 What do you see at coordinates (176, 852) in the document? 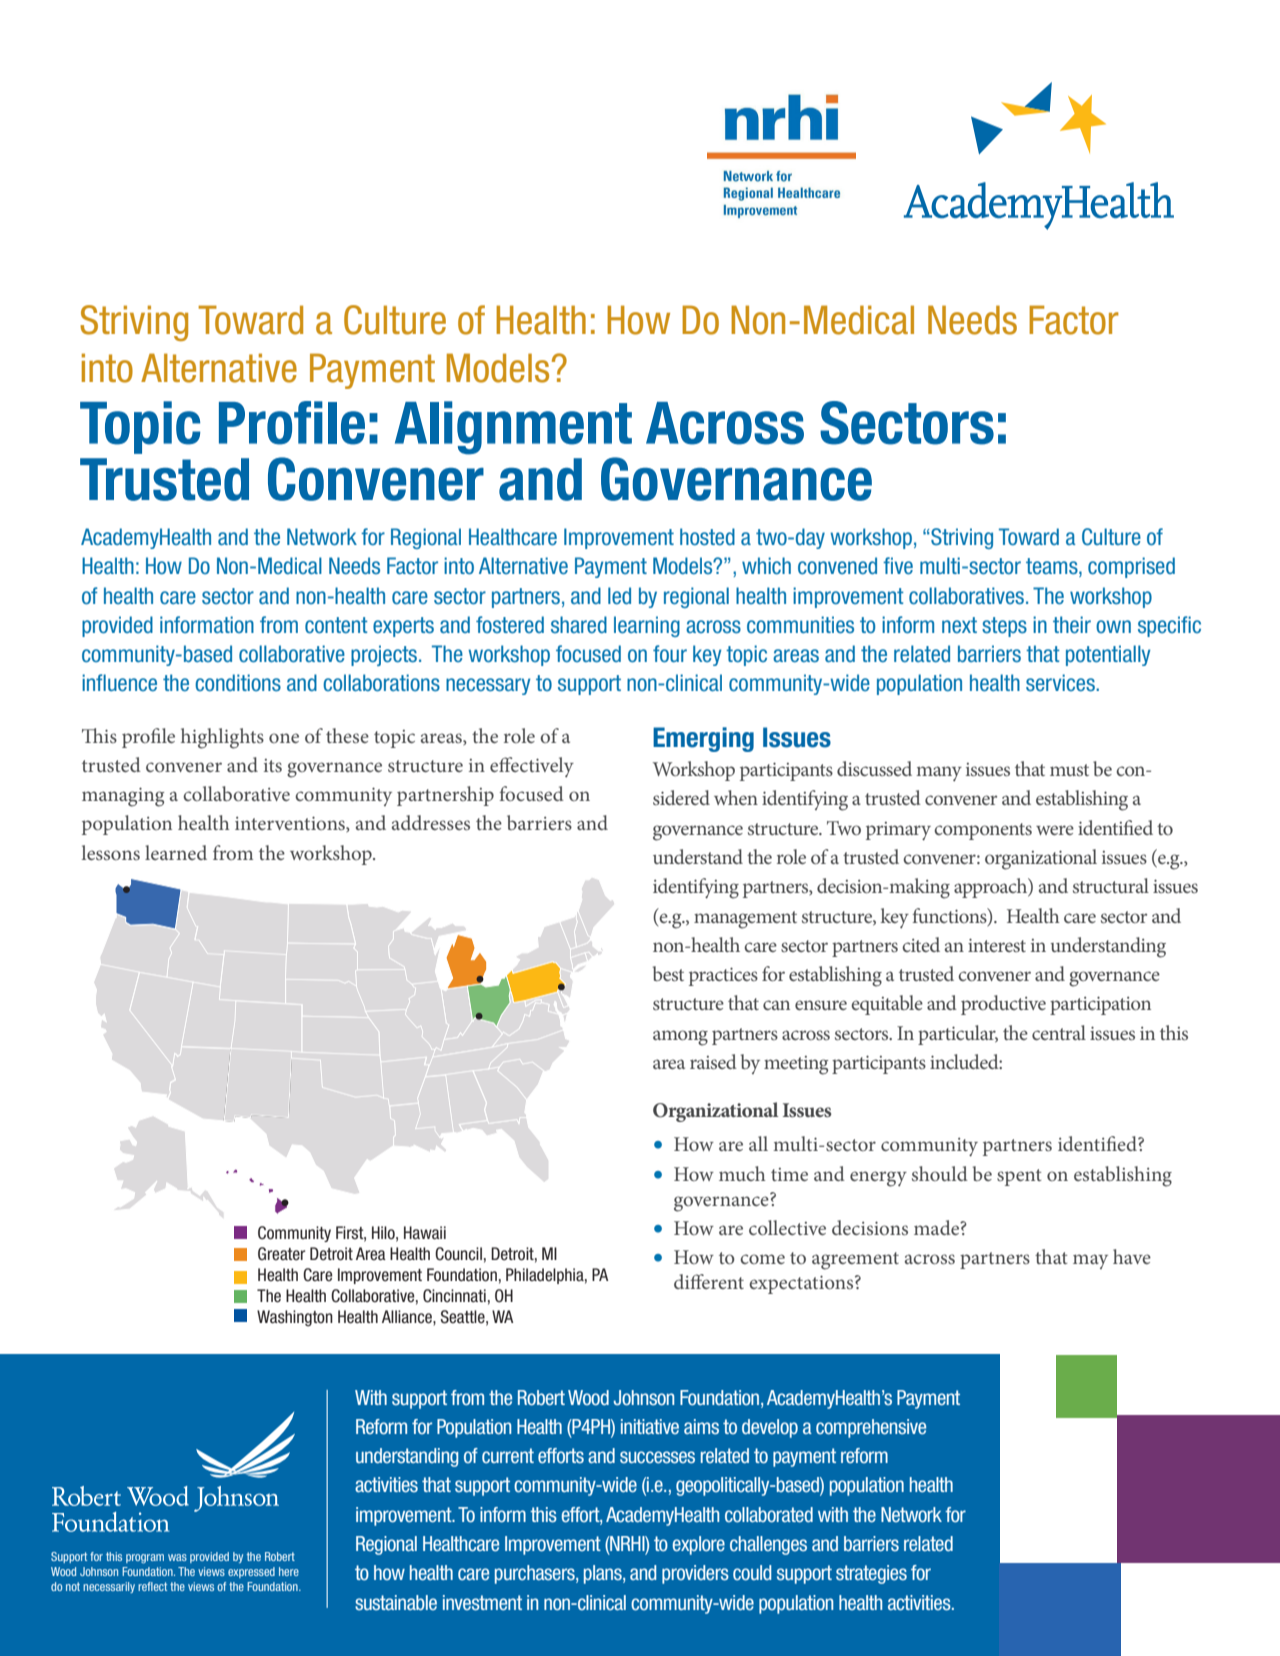
I see `learned` at bounding box center [176, 852].
